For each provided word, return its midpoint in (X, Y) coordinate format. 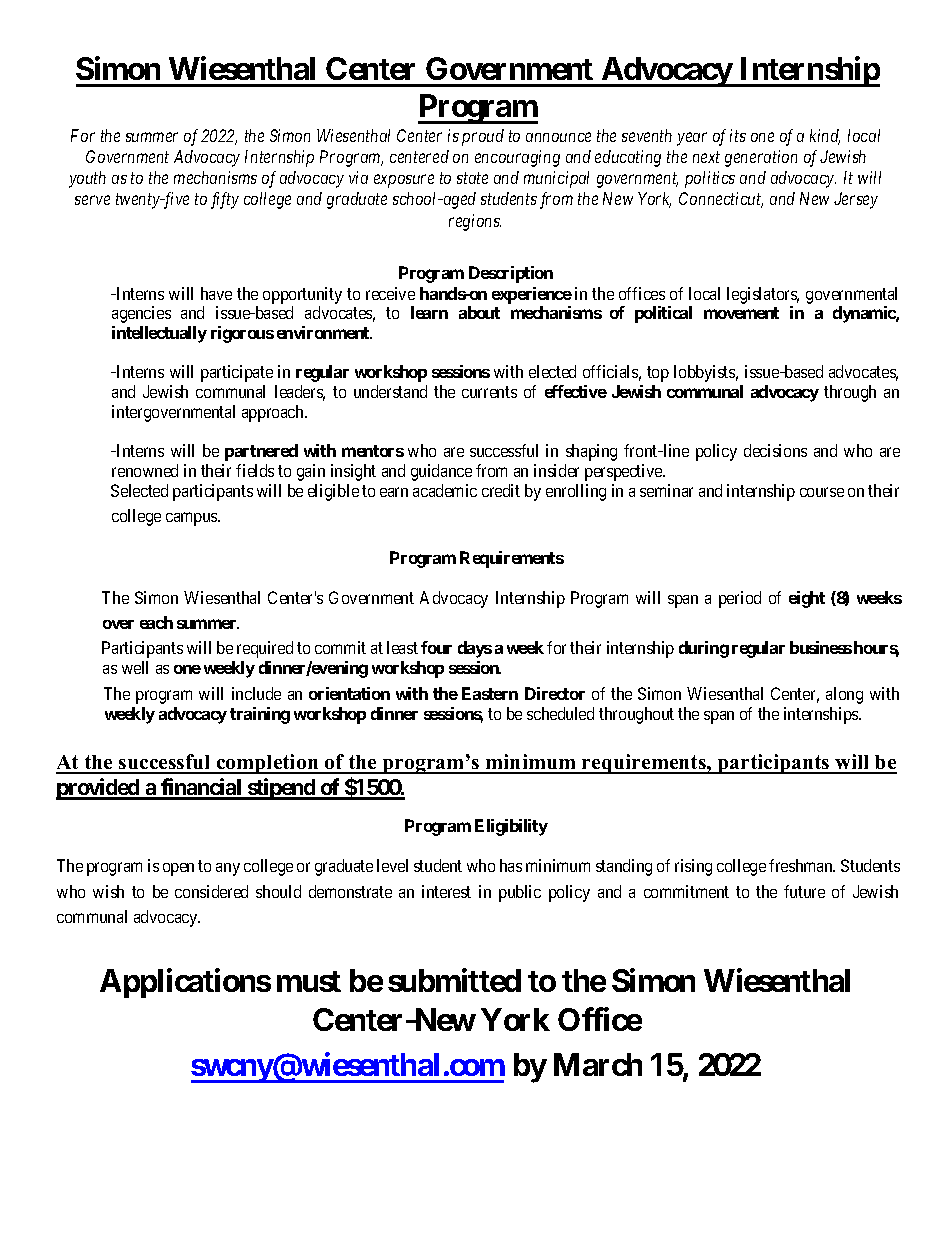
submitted (454, 980)
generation (761, 158)
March (598, 1064)
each (156, 622)
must (309, 981)
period (740, 599)
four (436, 647)
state (472, 178)
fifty (225, 200)
